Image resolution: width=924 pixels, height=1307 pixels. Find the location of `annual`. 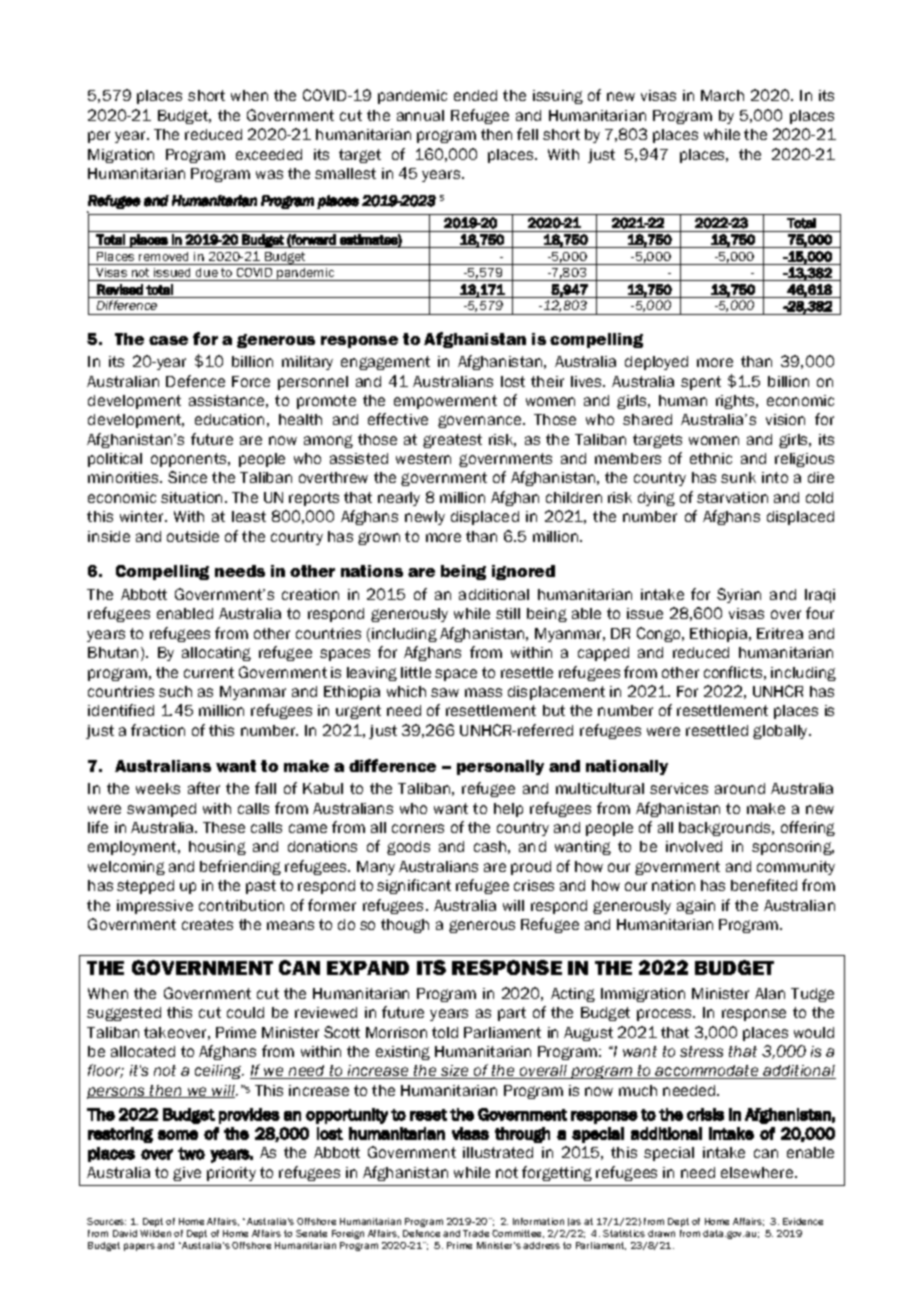

annual is located at coordinates (420, 115).
